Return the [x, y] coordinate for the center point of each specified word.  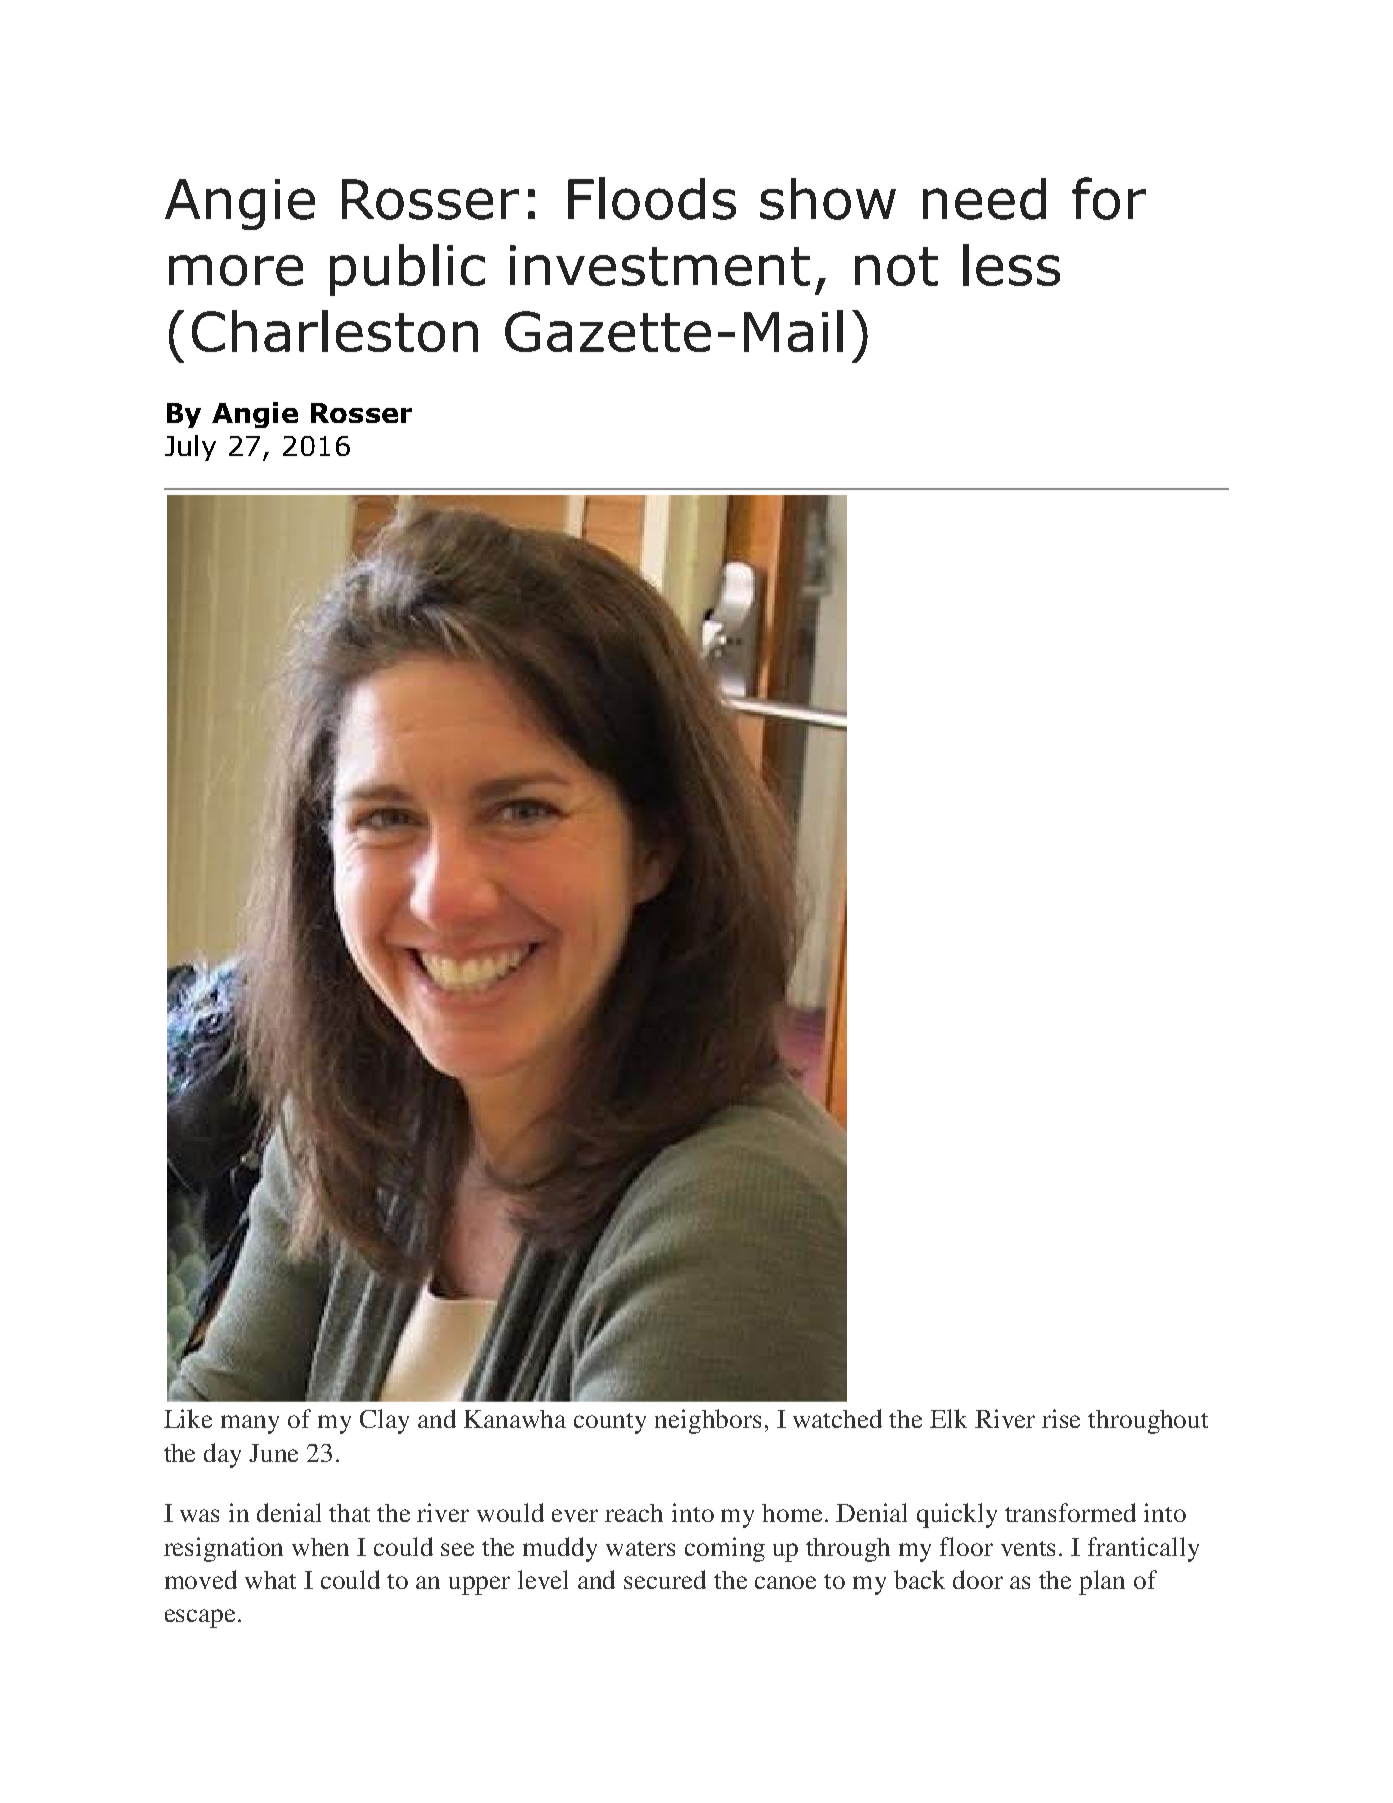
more [236, 270]
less [1011, 265]
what [270, 1580]
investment [660, 265]
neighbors [708, 1421]
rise [1061, 1418]
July [190, 448]
